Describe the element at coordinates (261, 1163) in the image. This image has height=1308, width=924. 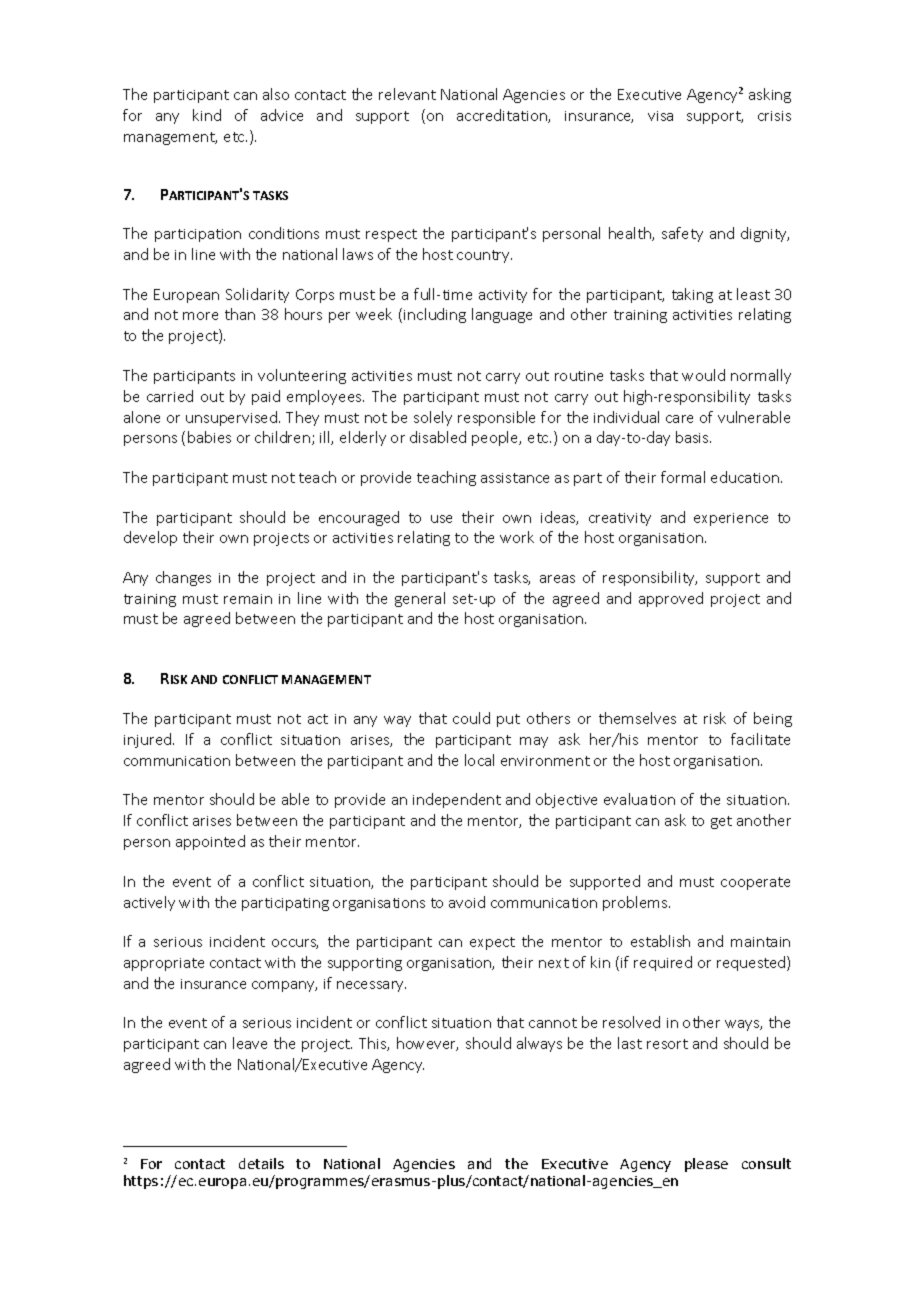
I see `details` at that location.
